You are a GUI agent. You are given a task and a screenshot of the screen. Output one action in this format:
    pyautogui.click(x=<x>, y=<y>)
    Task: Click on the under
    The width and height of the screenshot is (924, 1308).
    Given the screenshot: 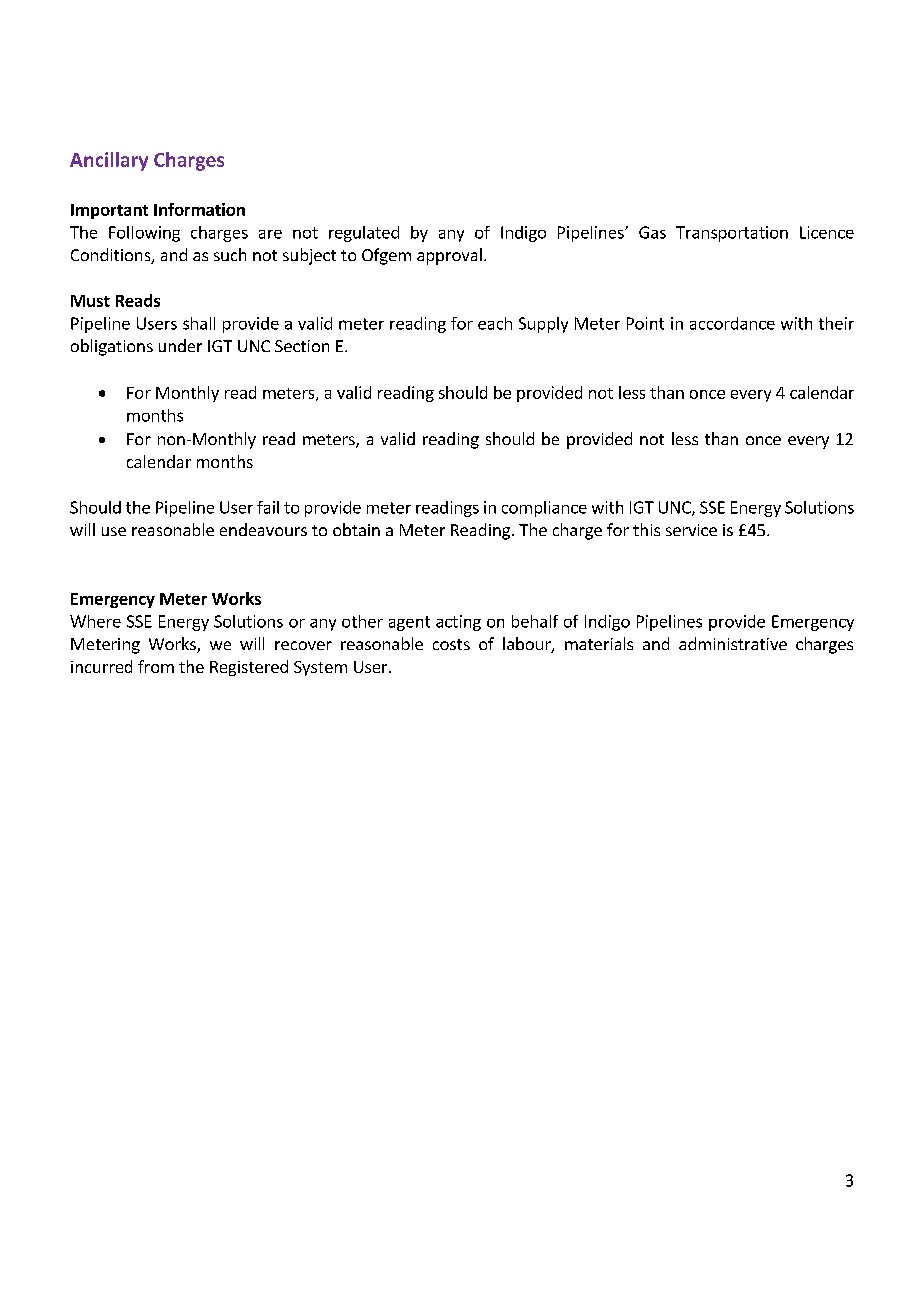 What is the action you would take?
    pyautogui.click(x=180, y=345)
